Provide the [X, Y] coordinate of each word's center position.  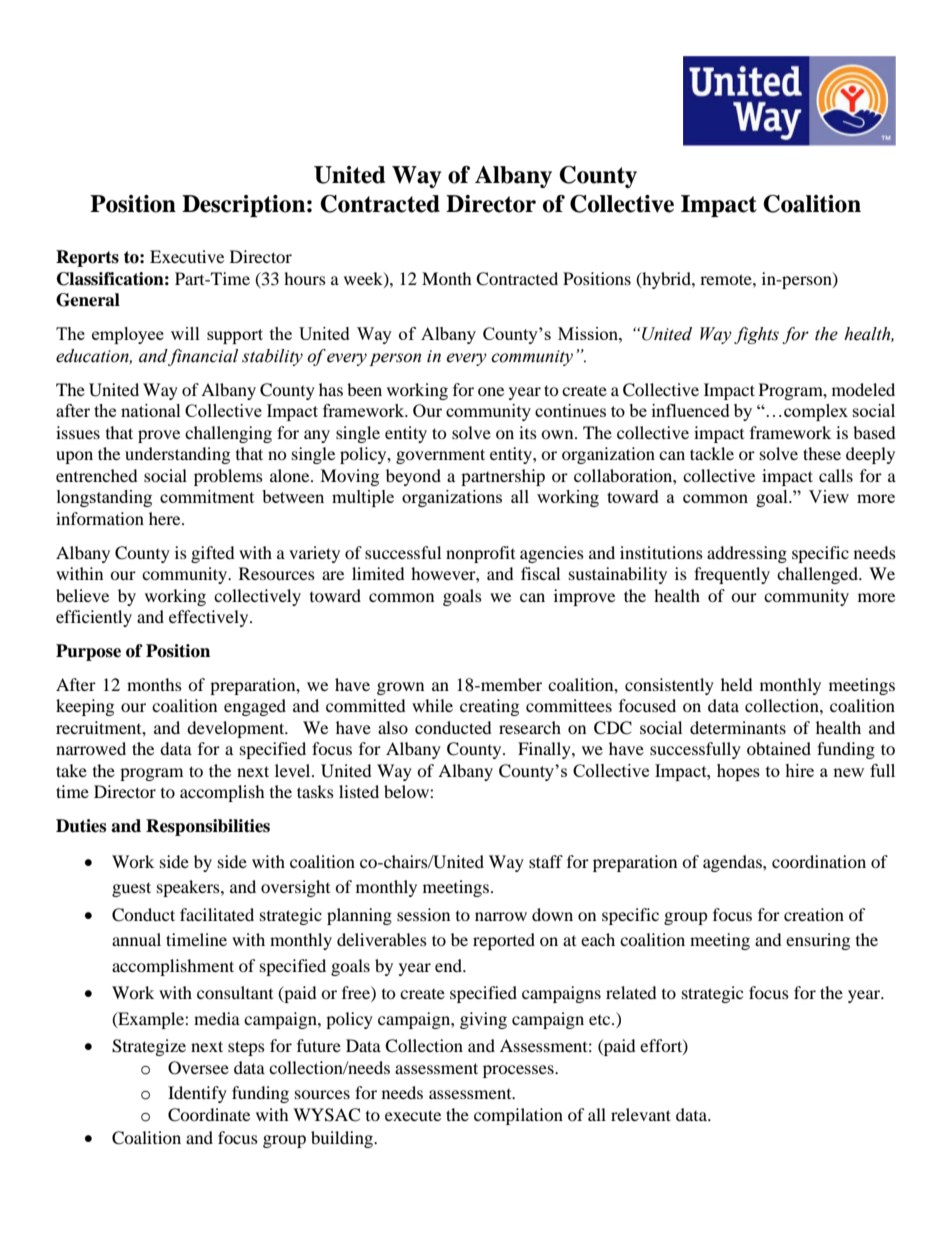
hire [799, 770]
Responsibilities [208, 827]
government [440, 456]
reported [504, 941]
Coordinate [209, 1115]
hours [305, 278]
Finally [545, 750]
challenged [818, 575]
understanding [177, 455]
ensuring [818, 941]
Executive [187, 256]
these [822, 453]
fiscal [540, 573]
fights [756, 335]
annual [136, 939]
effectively [210, 618]
